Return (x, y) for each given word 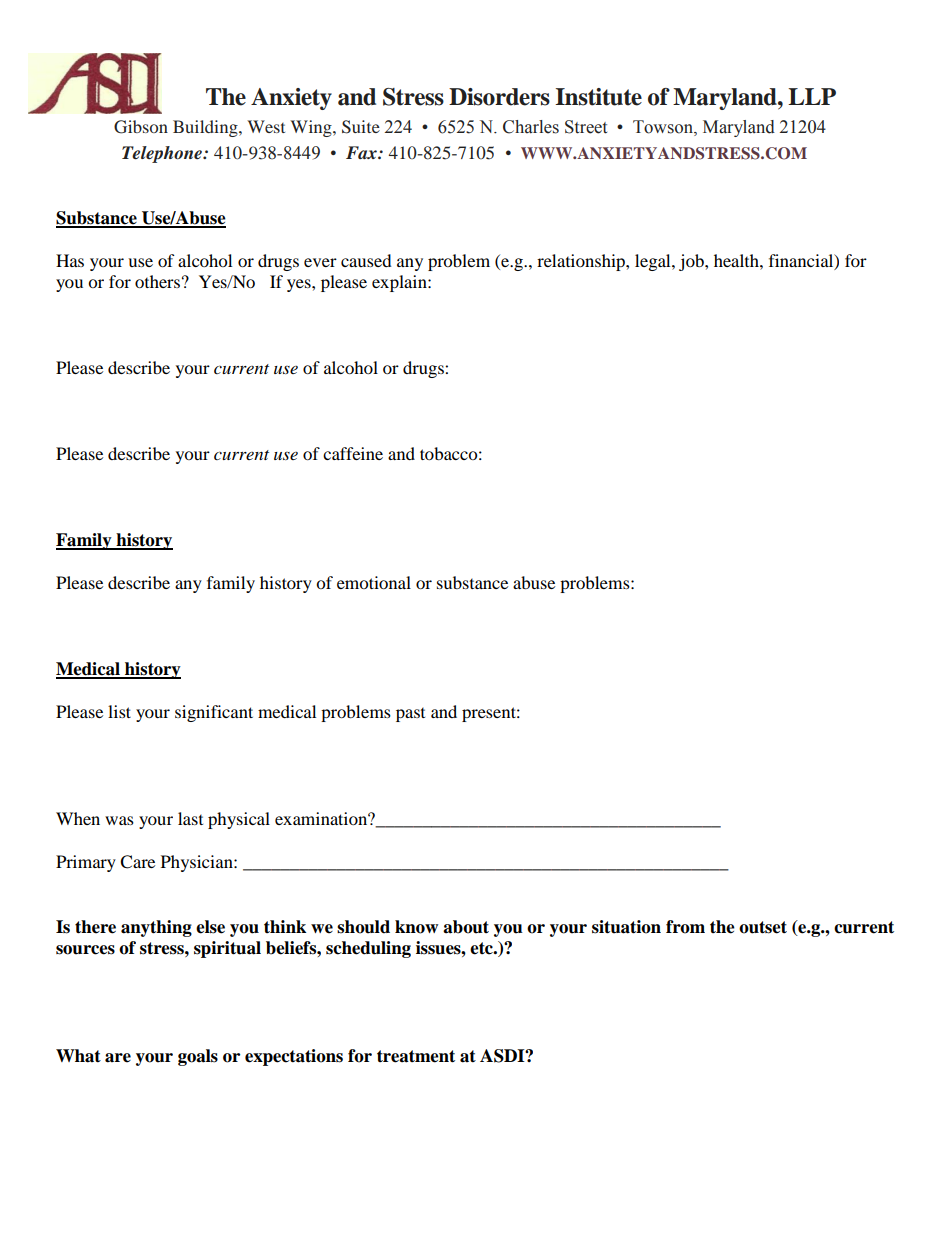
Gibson (141, 127)
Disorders (499, 97)
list (119, 711)
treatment (416, 1056)
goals (198, 1057)
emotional (374, 582)
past (410, 715)
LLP (812, 96)
